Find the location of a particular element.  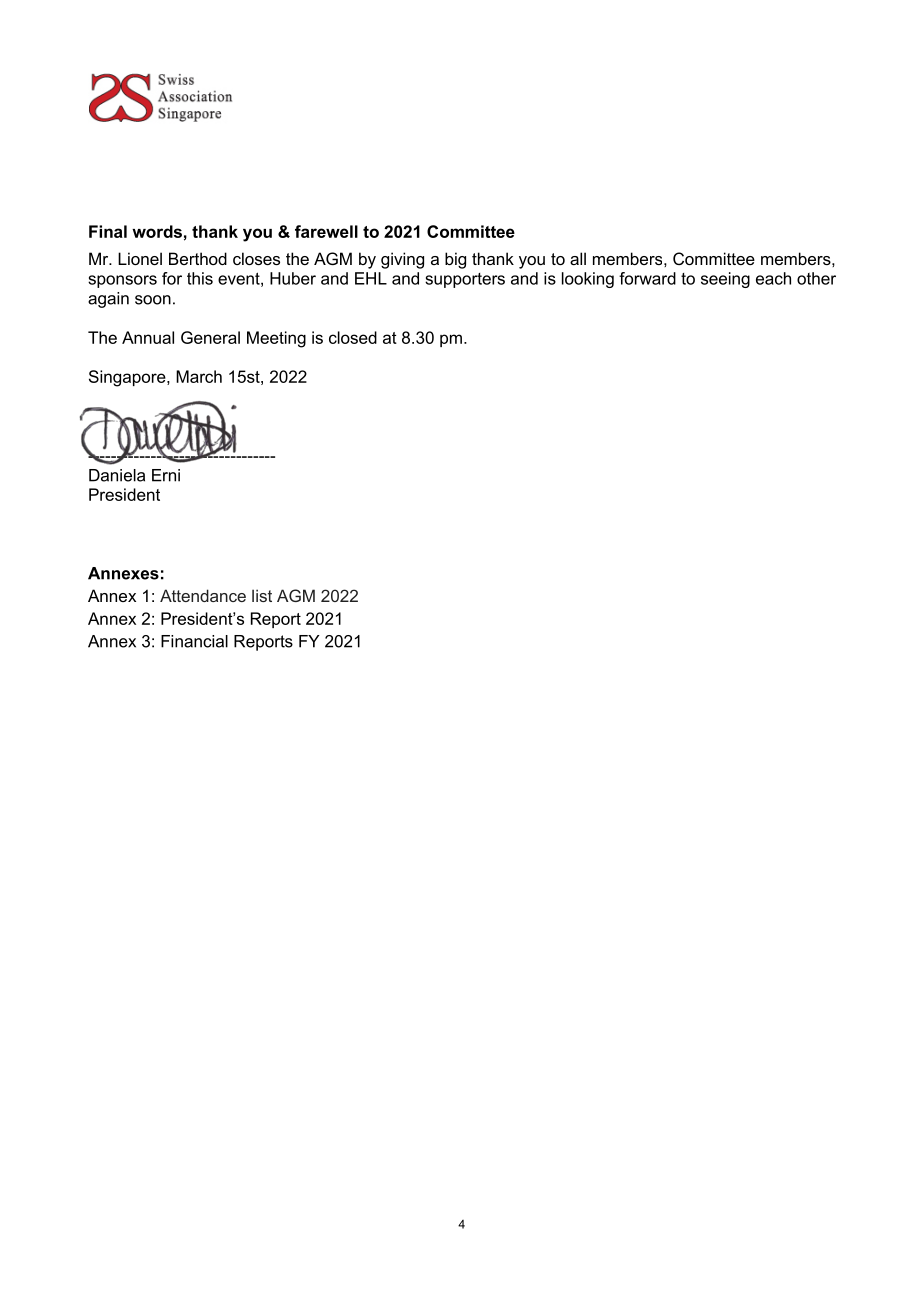

list is located at coordinates (262, 595).
